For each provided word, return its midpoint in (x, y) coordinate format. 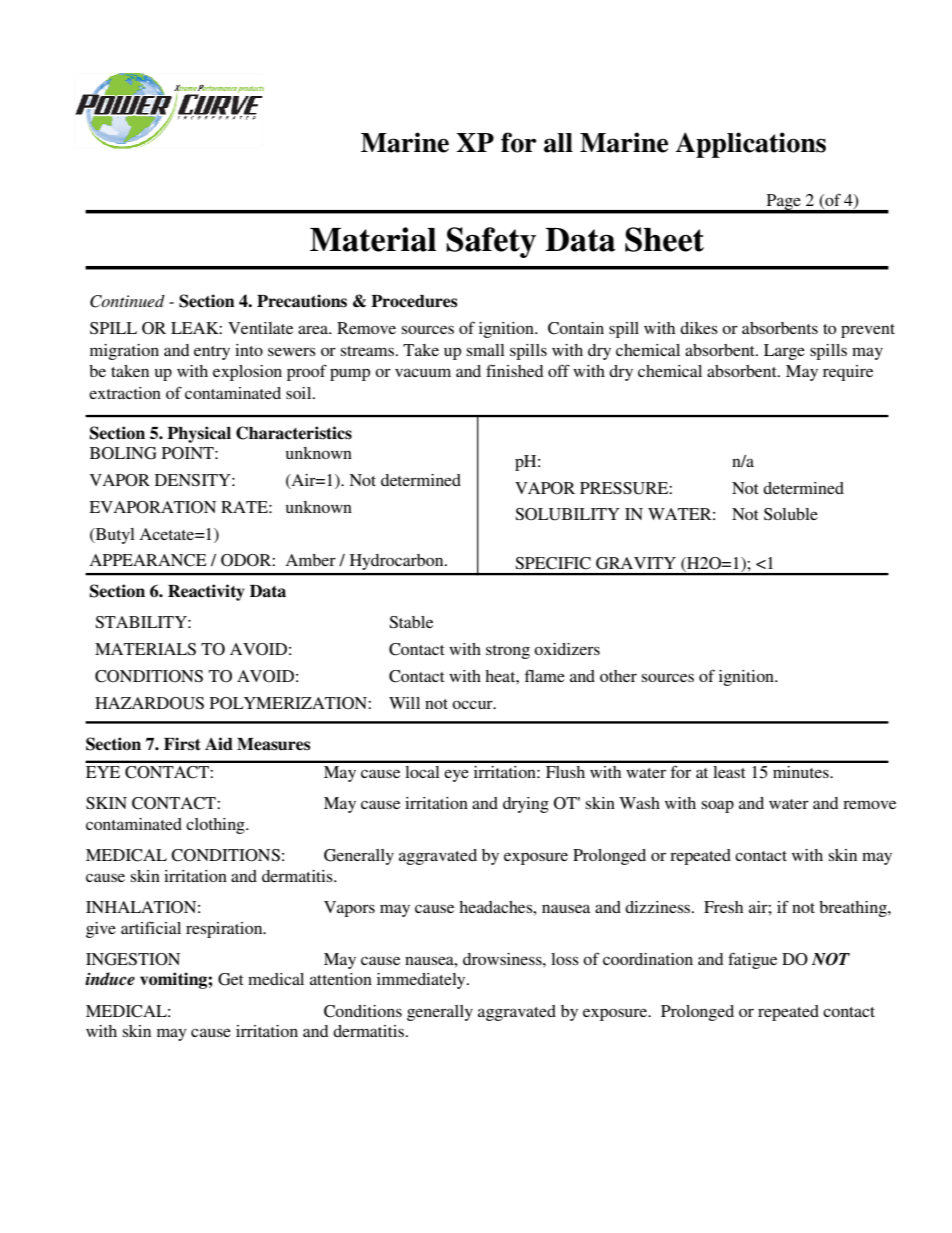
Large (784, 352)
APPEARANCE (148, 560)
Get (230, 979)
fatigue (752, 960)
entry (212, 353)
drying (526, 805)
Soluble (791, 514)
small (486, 350)
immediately (422, 981)
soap (718, 806)
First (182, 744)
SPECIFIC (553, 563)
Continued (127, 301)
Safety (491, 242)
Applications (751, 145)
